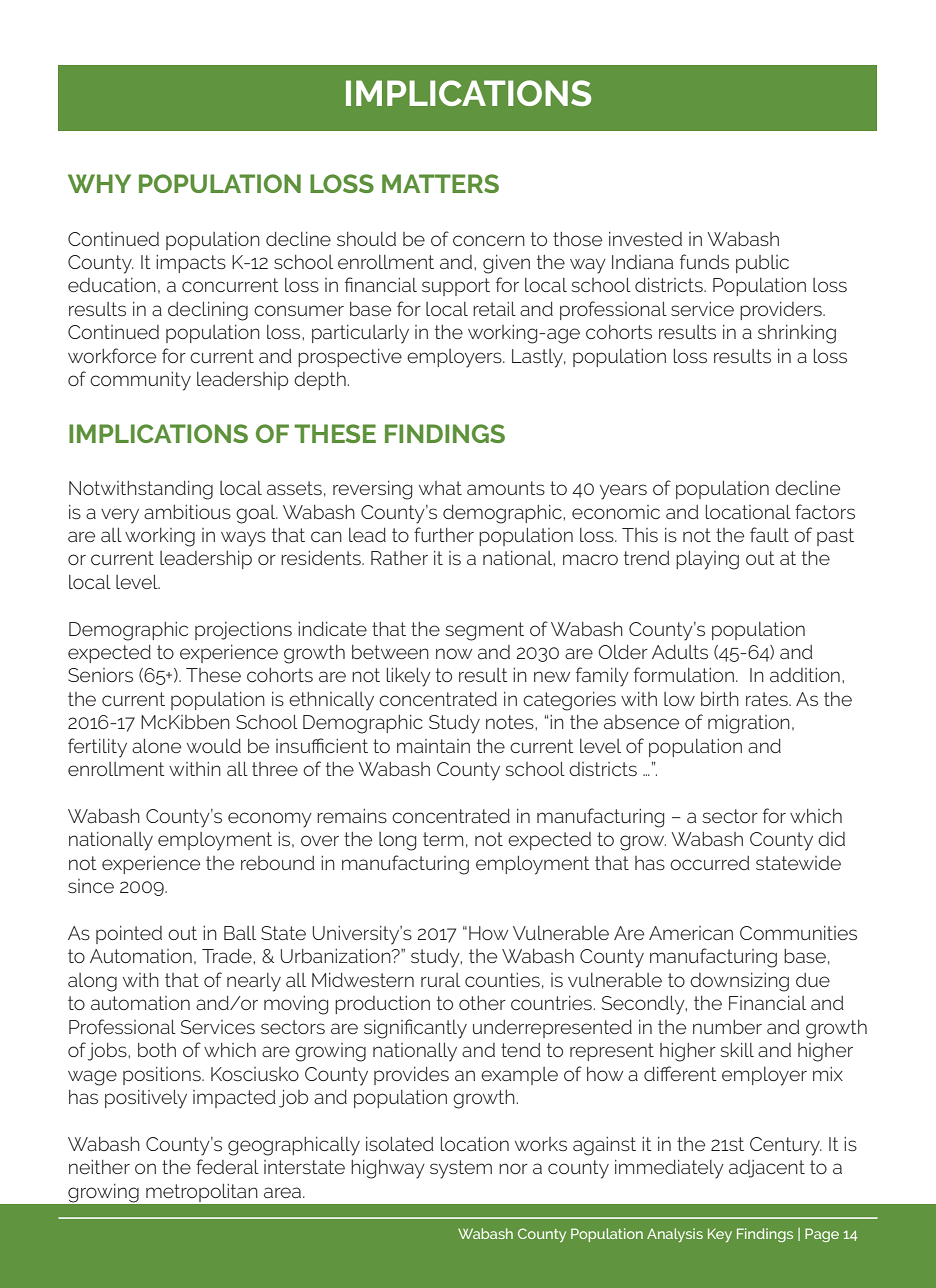 This image has height=1288, width=936. I want to click on projections, so click(243, 631).
